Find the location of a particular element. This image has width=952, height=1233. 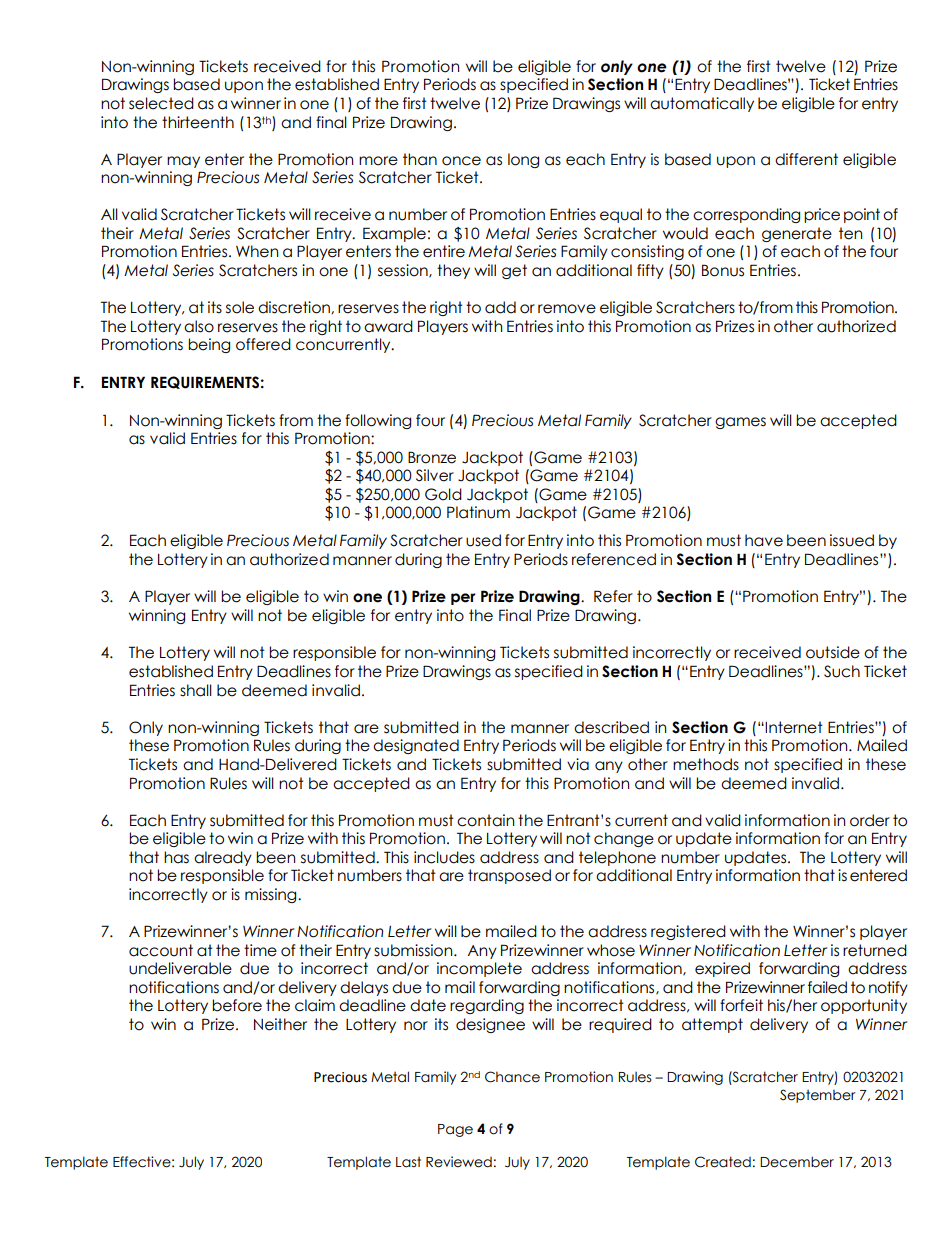

missing is located at coordinates (272, 895).
